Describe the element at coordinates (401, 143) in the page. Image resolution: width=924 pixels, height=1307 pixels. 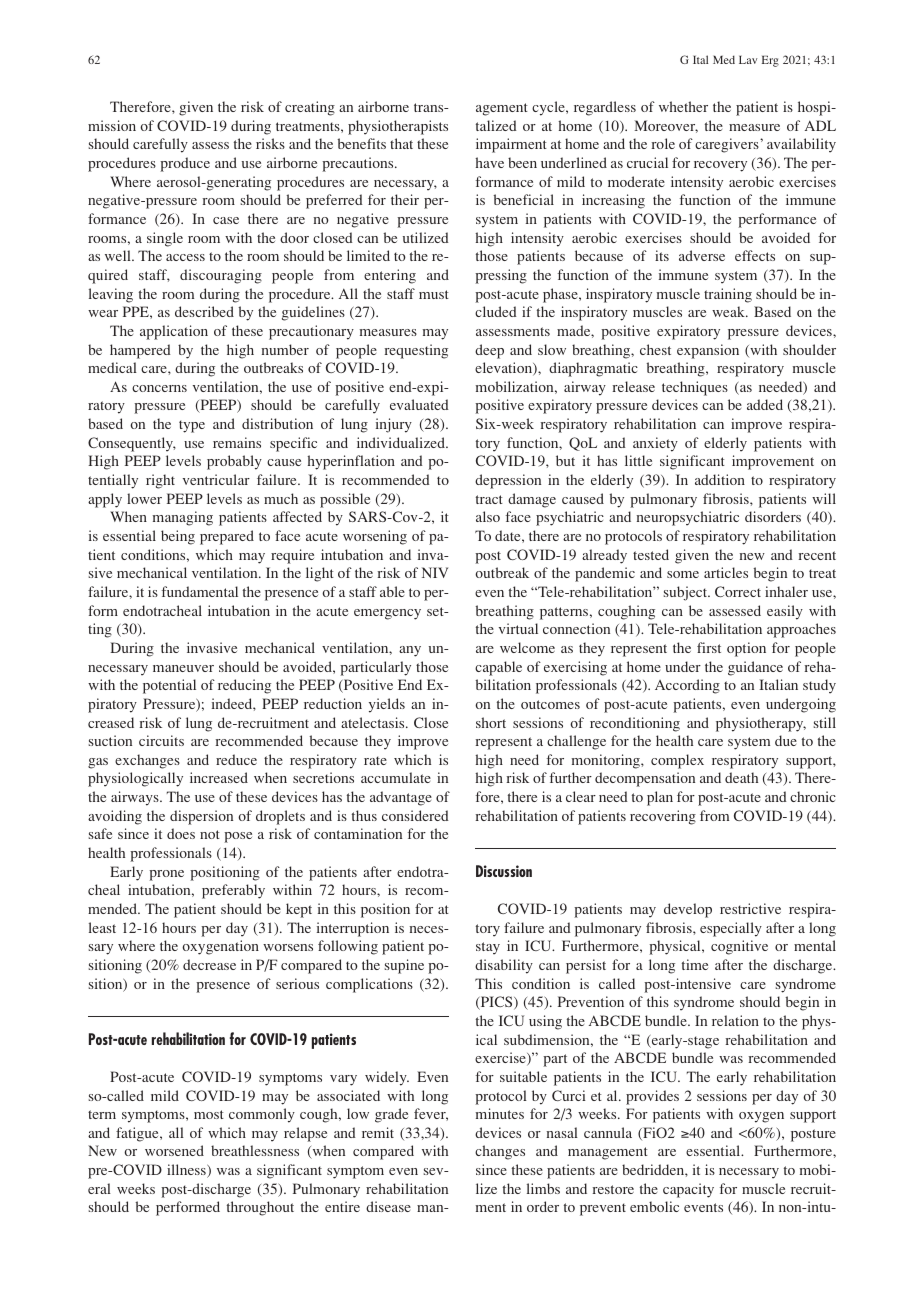
I see `that` at that location.
